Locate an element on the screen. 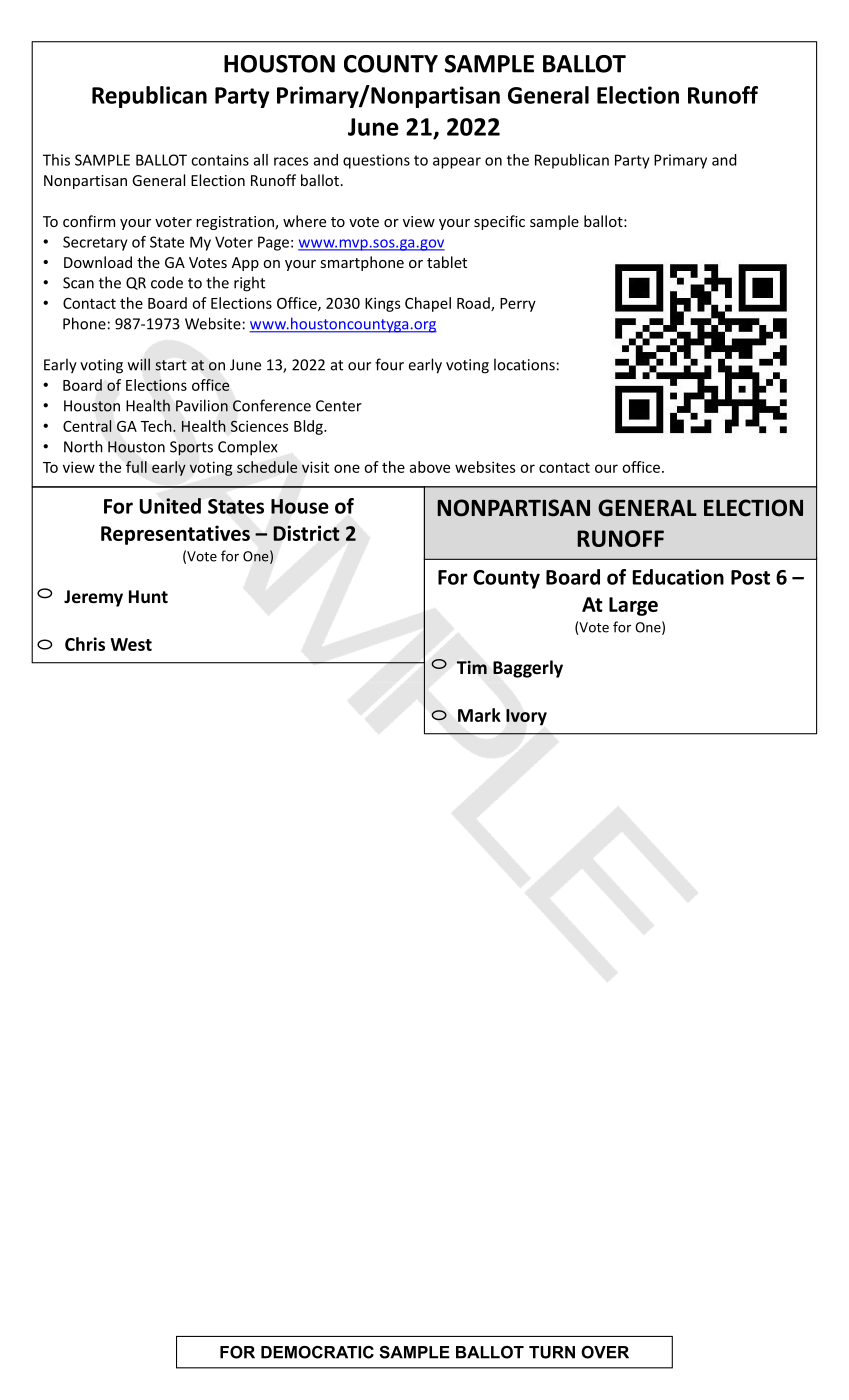  DEMOCRATIC is located at coordinates (317, 1352).
